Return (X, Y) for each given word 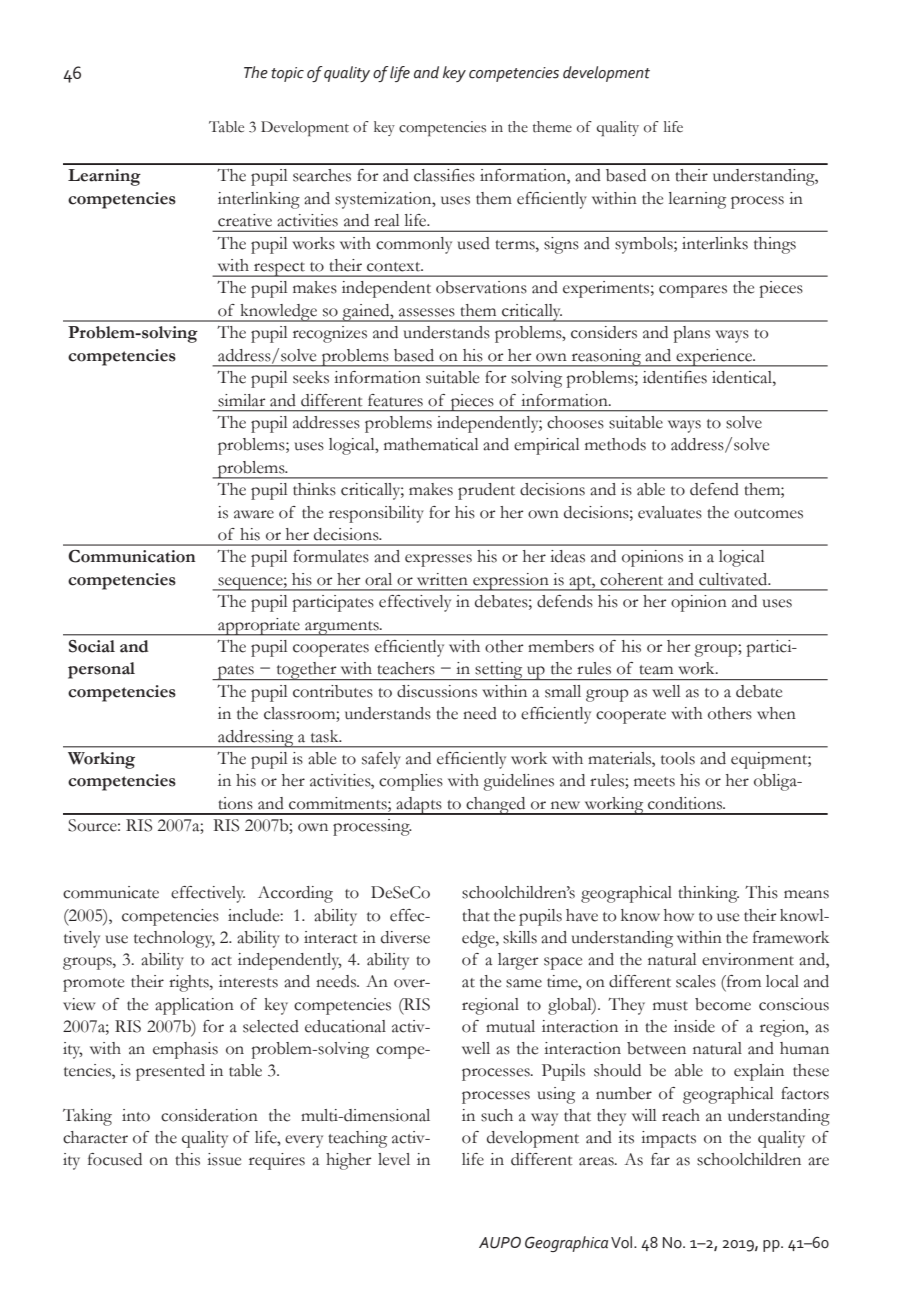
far (660, 1159)
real (386, 220)
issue (224, 1159)
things (775, 245)
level (394, 1159)
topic (287, 74)
